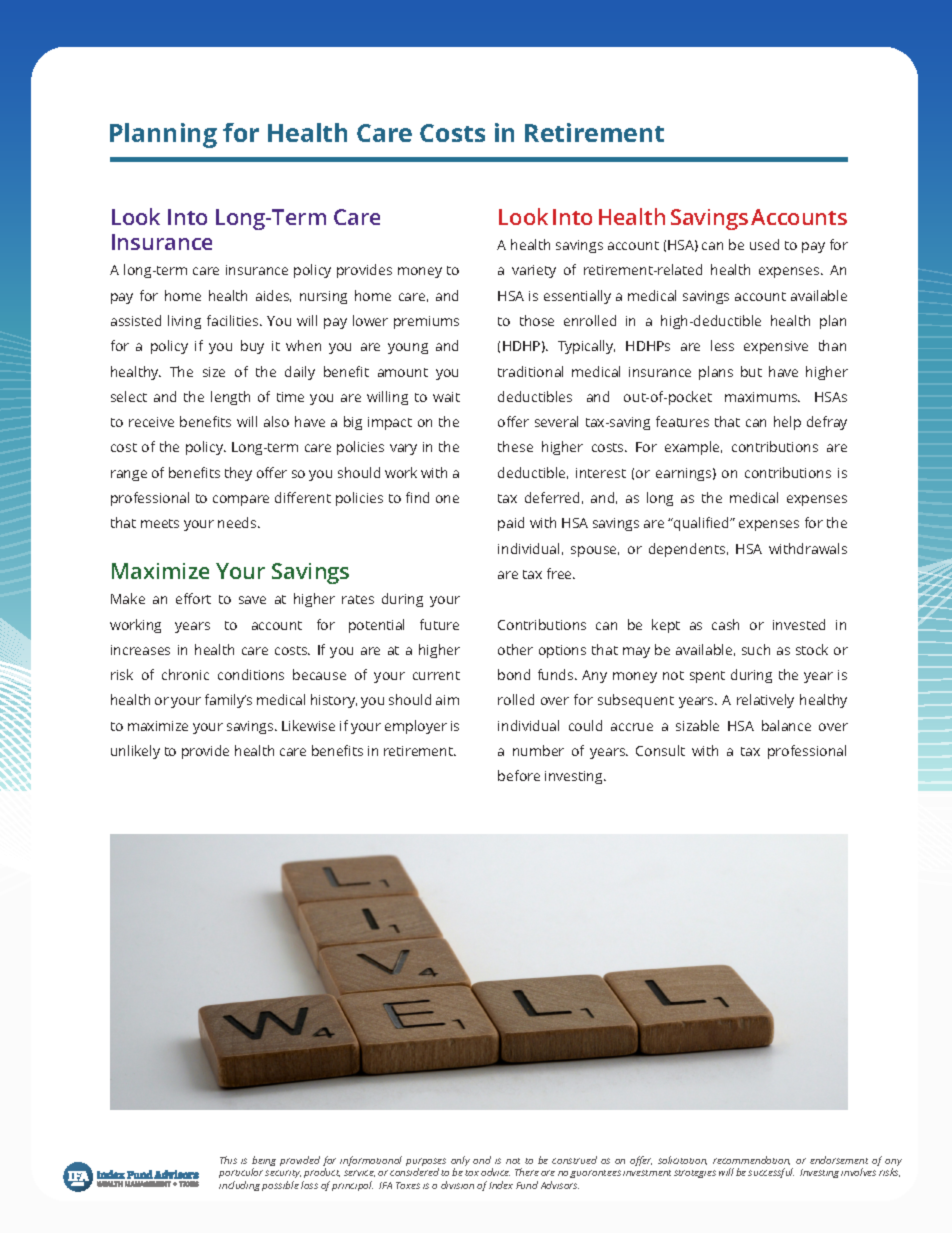  What do you see at coordinates (228, 1160) in the screenshot?
I see `This` at bounding box center [228, 1160].
